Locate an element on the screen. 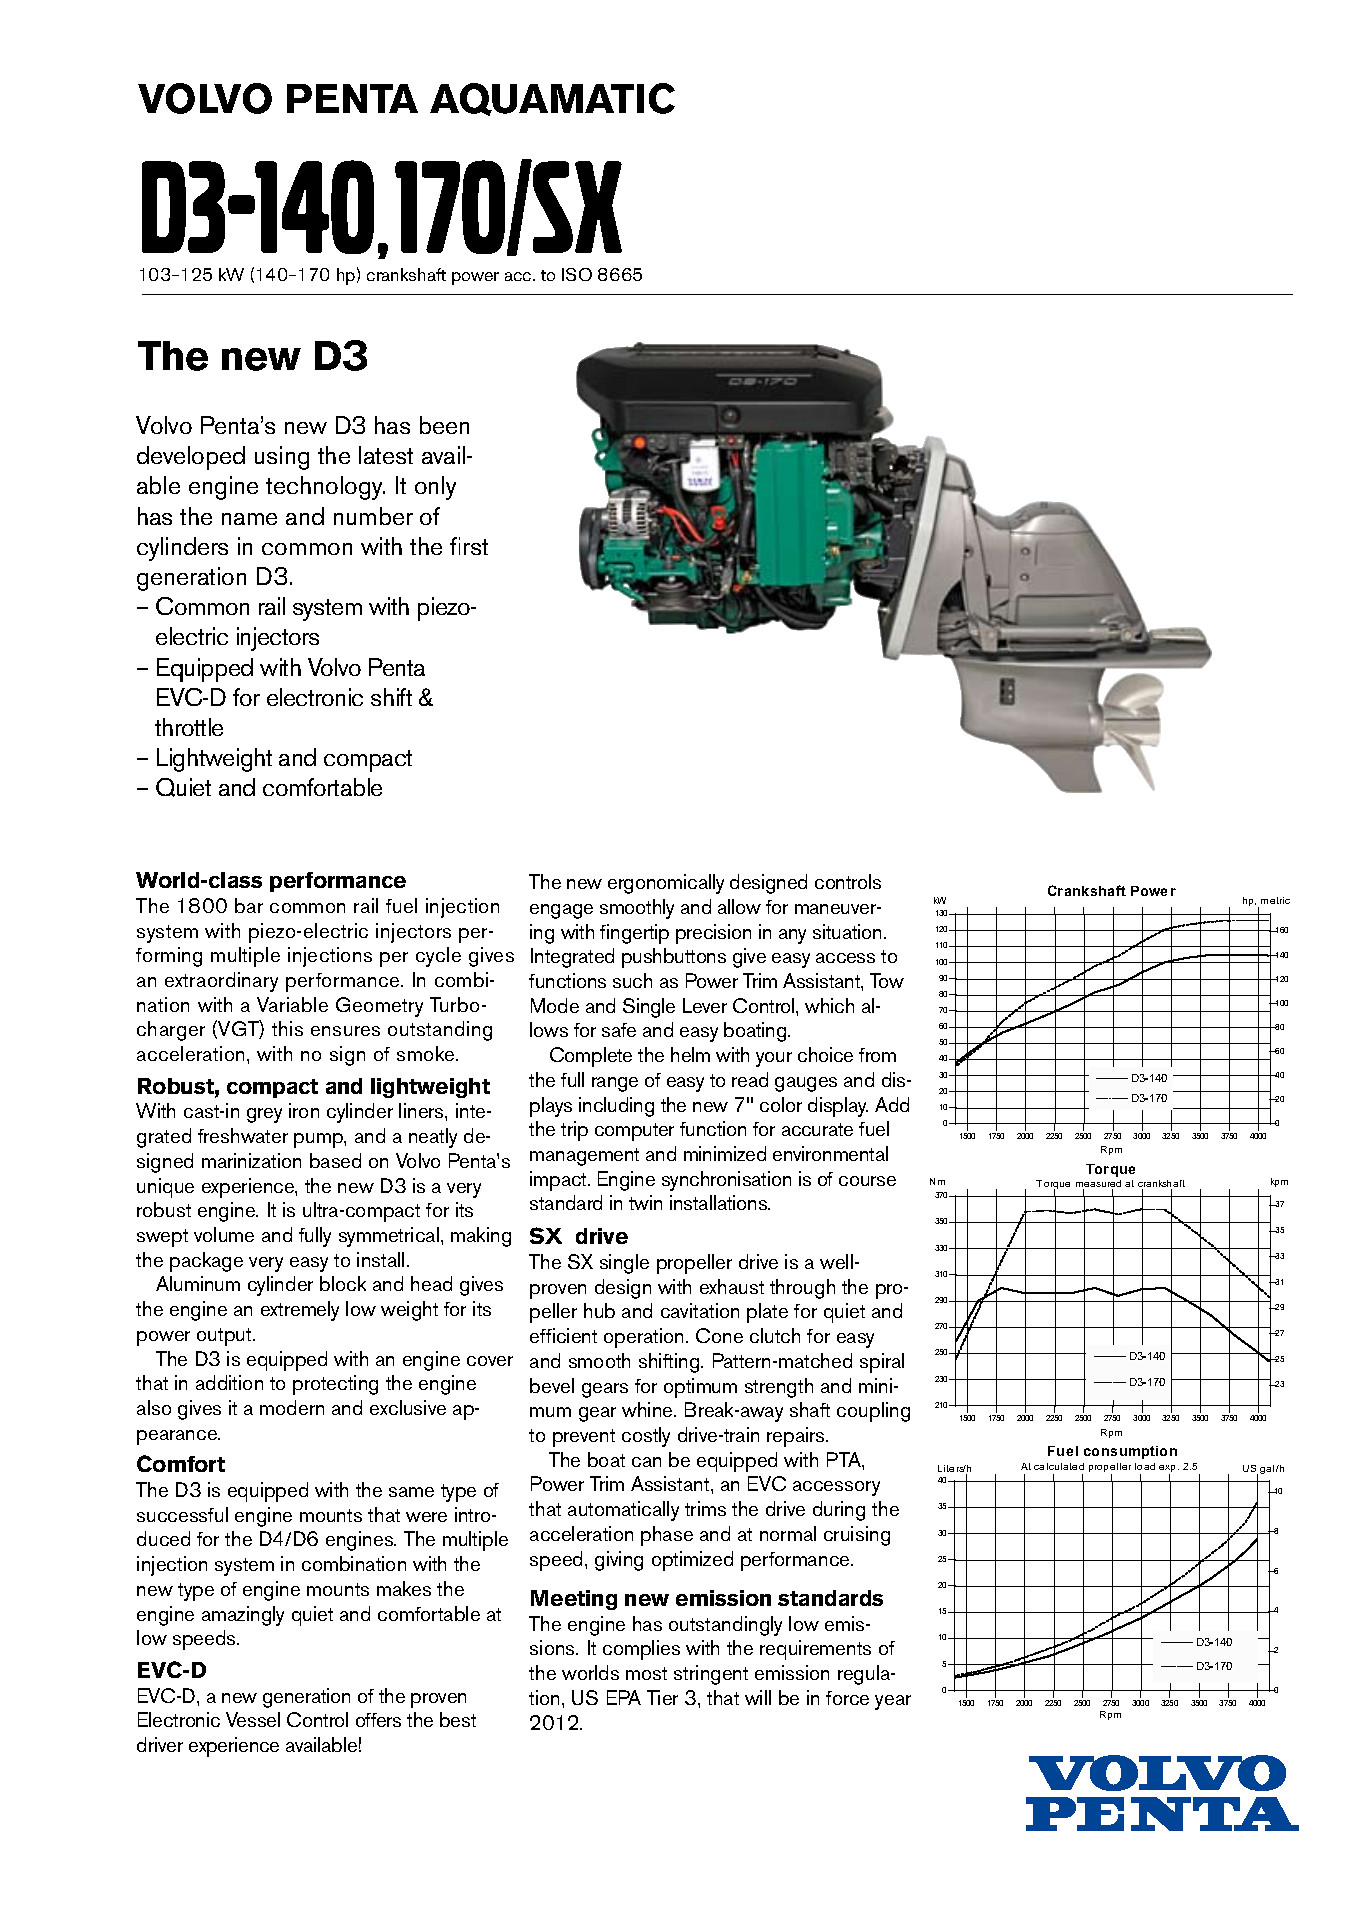 The height and width of the screenshot is (1926, 1362). allow is located at coordinates (739, 906).
